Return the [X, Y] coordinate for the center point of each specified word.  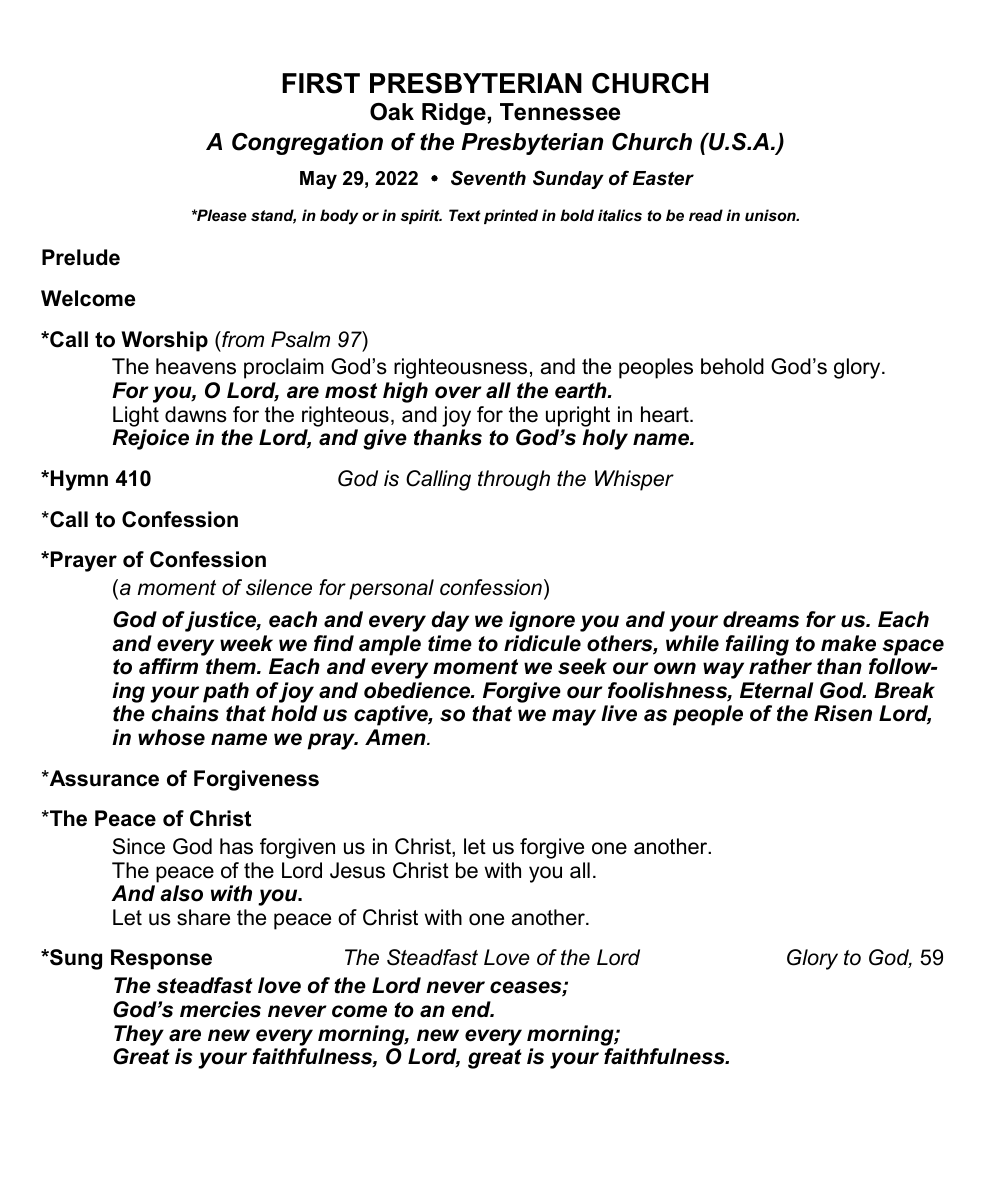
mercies [220, 1009]
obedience [418, 690]
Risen [843, 713]
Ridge [454, 114]
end [472, 1009]
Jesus [357, 870]
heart [666, 414]
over [458, 392]
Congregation [307, 144]
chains [185, 713]
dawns [196, 414]
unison [771, 215]
